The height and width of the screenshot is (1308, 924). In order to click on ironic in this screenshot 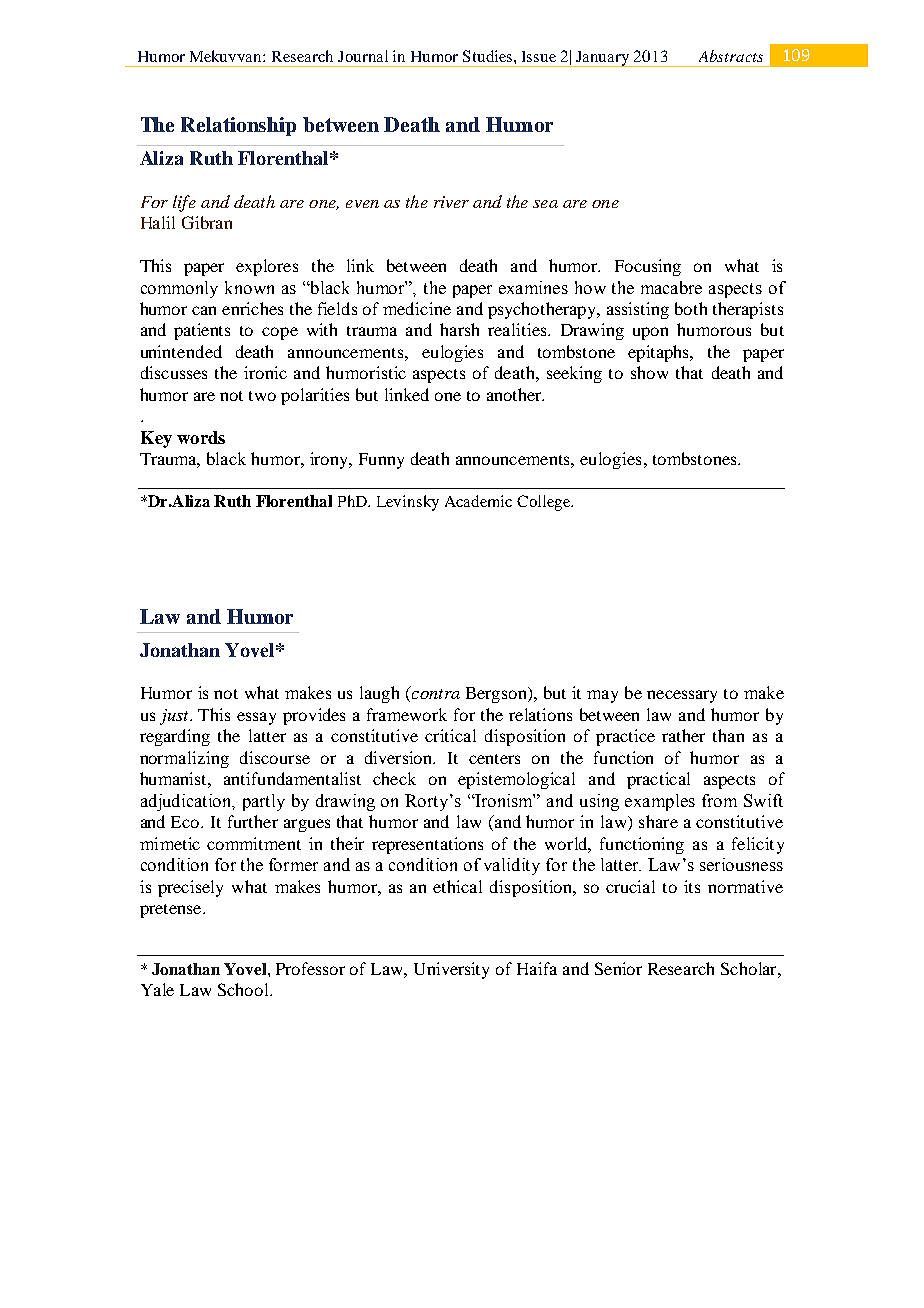, I will do `click(265, 372)`.
